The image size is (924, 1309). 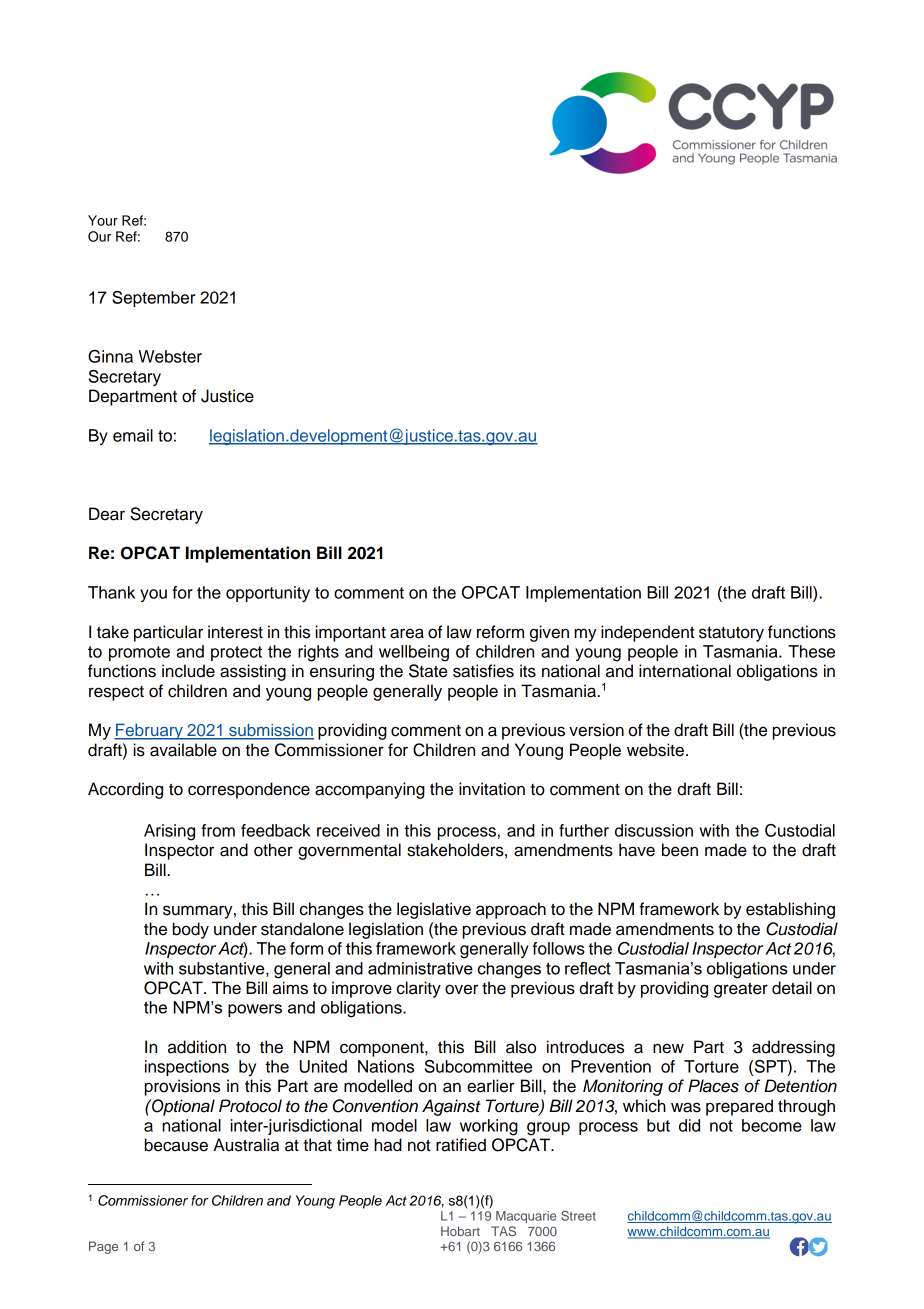 I want to click on area, so click(x=407, y=633).
